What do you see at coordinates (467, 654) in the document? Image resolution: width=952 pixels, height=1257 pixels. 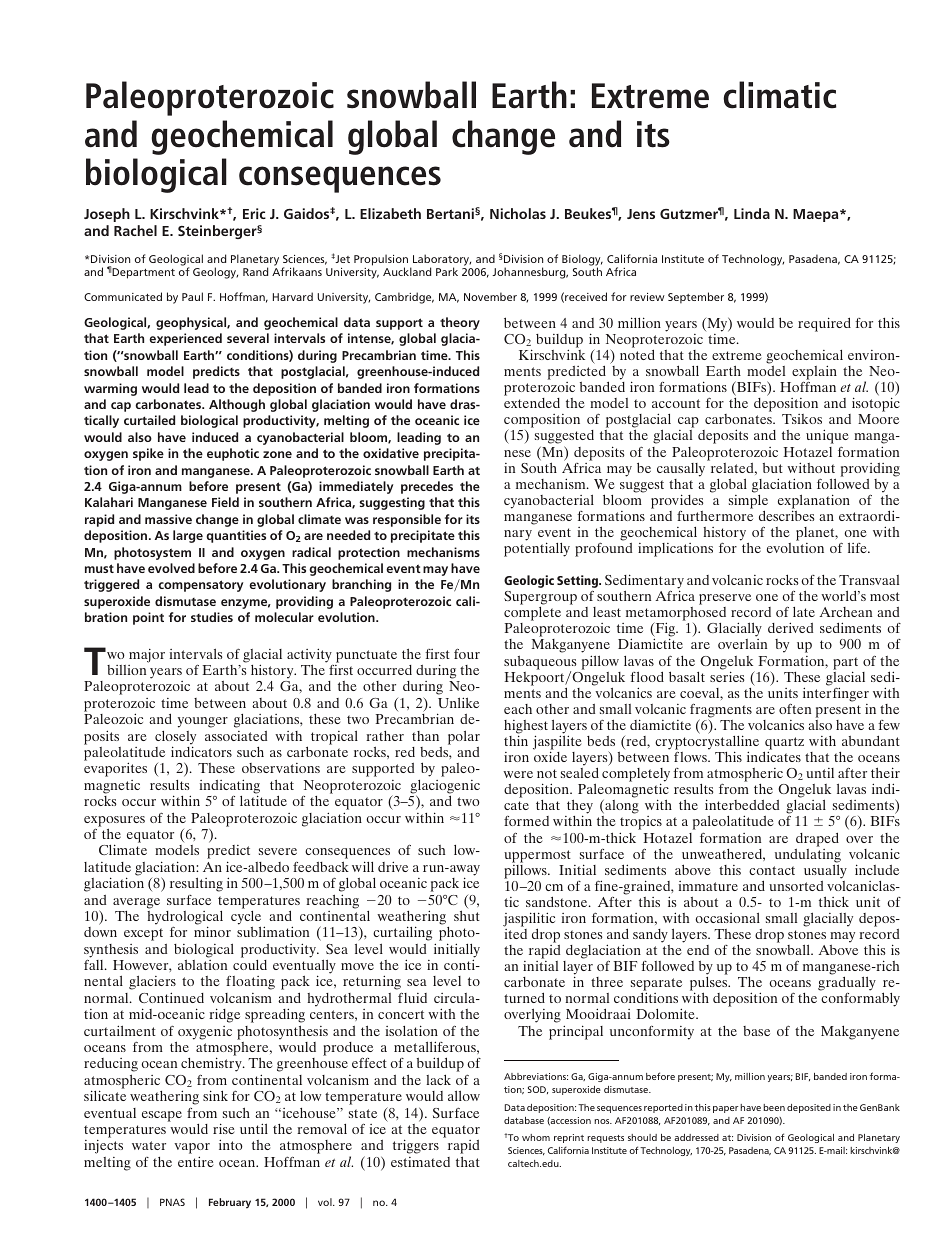 I see `four` at bounding box center [467, 654].
